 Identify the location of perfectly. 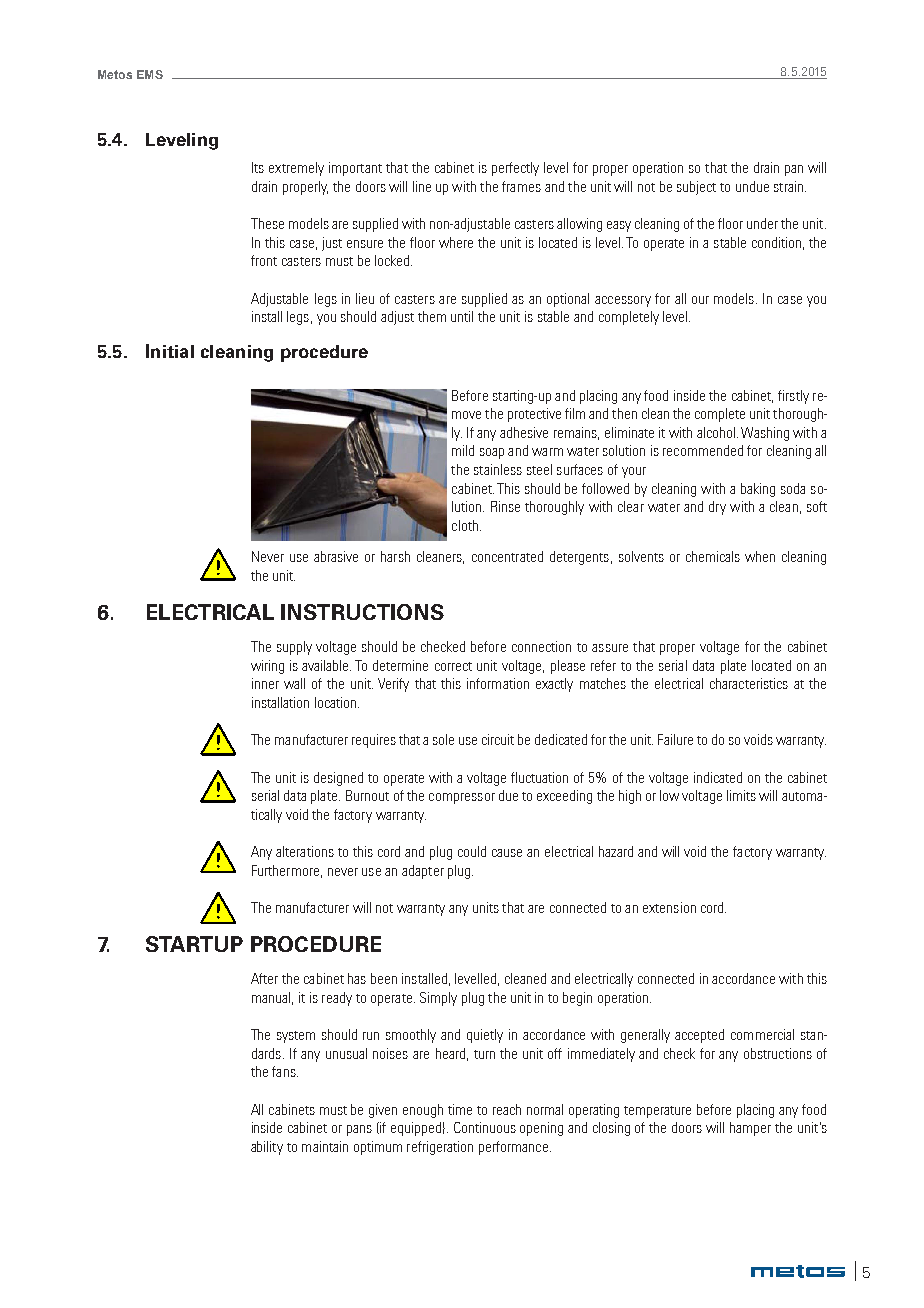
(515, 169).
